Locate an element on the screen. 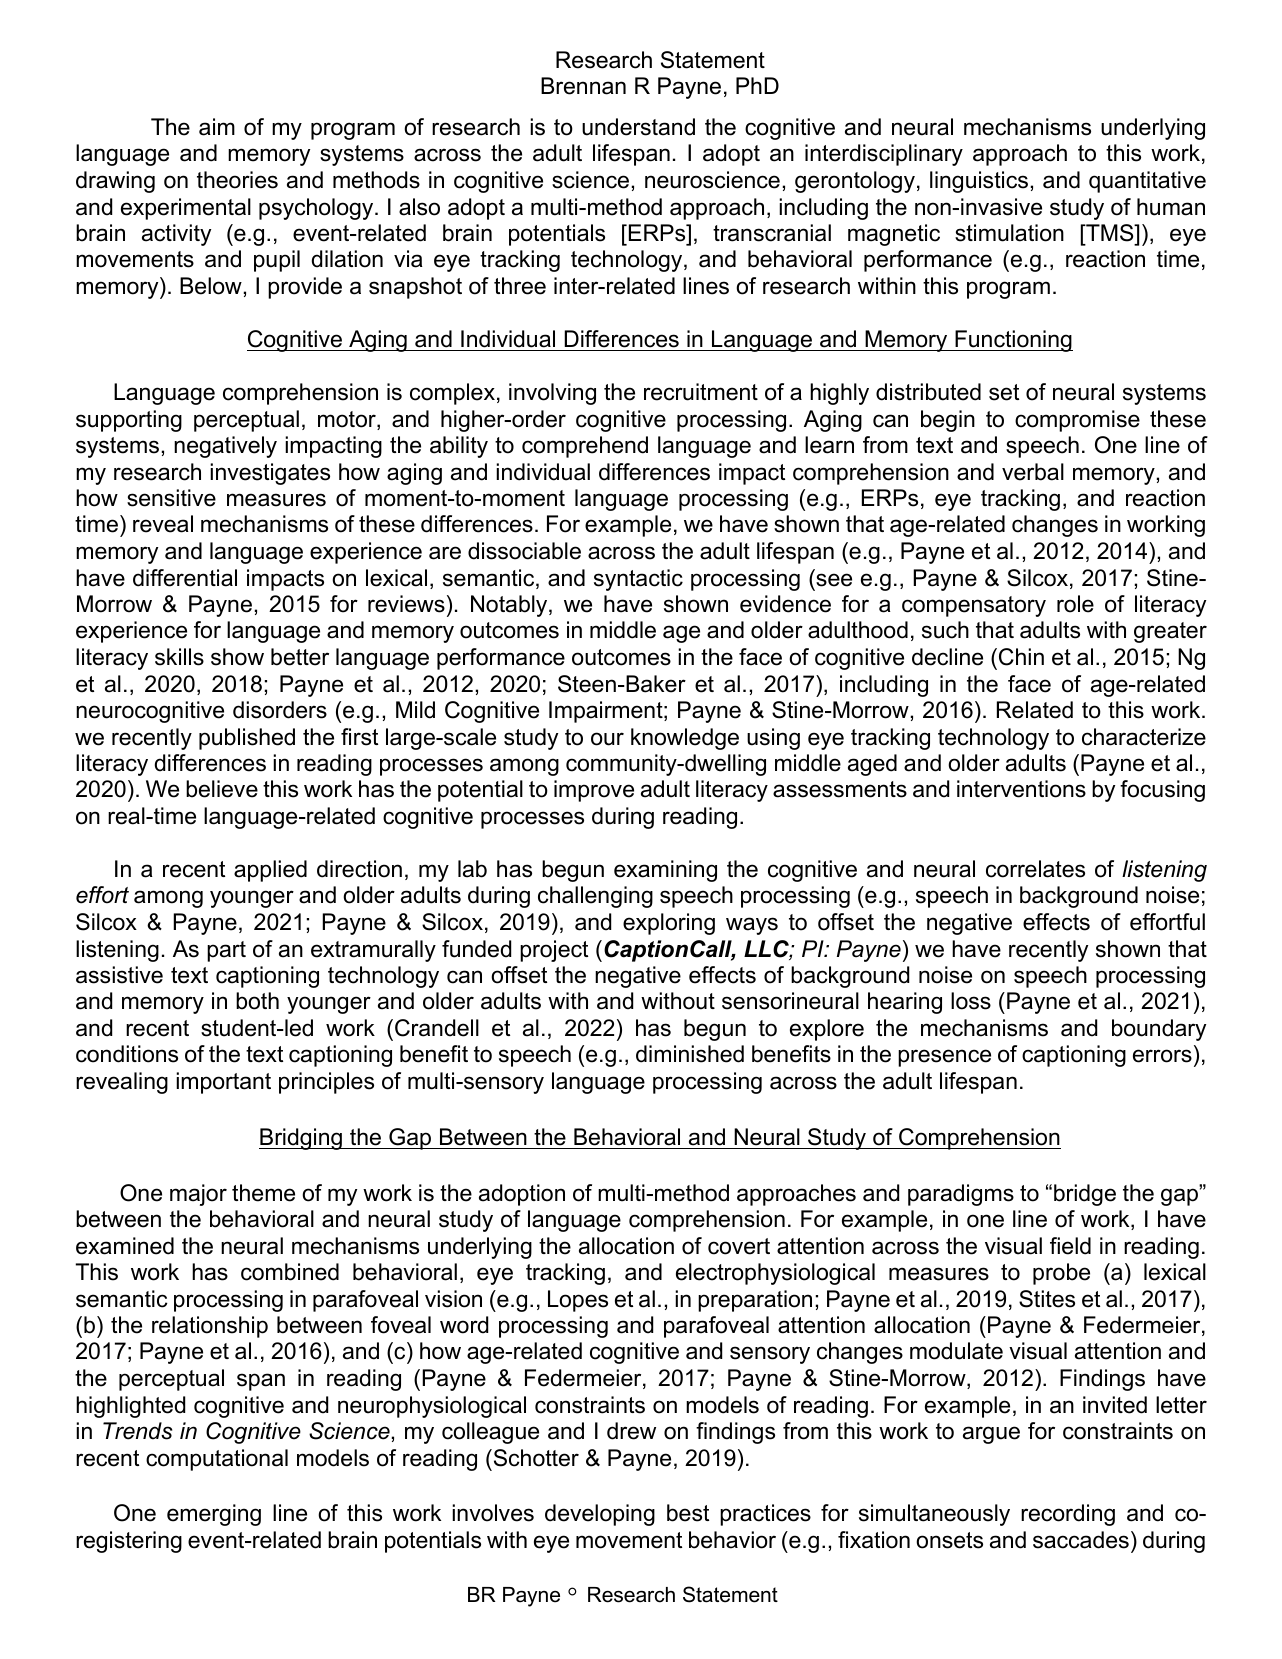 The height and width of the screenshot is (1659, 1282). aim is located at coordinates (217, 127).
